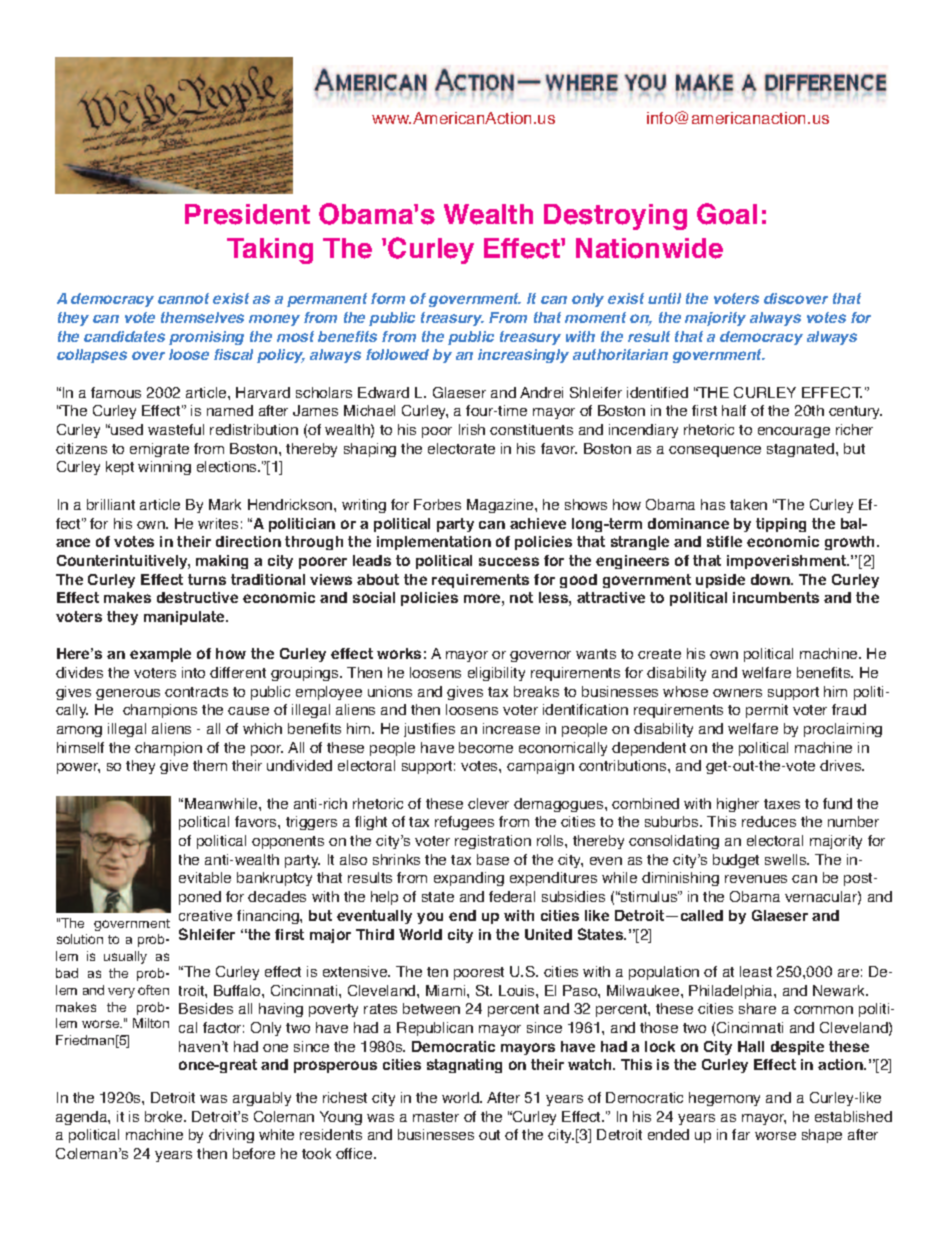 The width and height of the document is (952, 1233). Describe the element at coordinates (727, 214) in the document. I see `Goal` at that location.
